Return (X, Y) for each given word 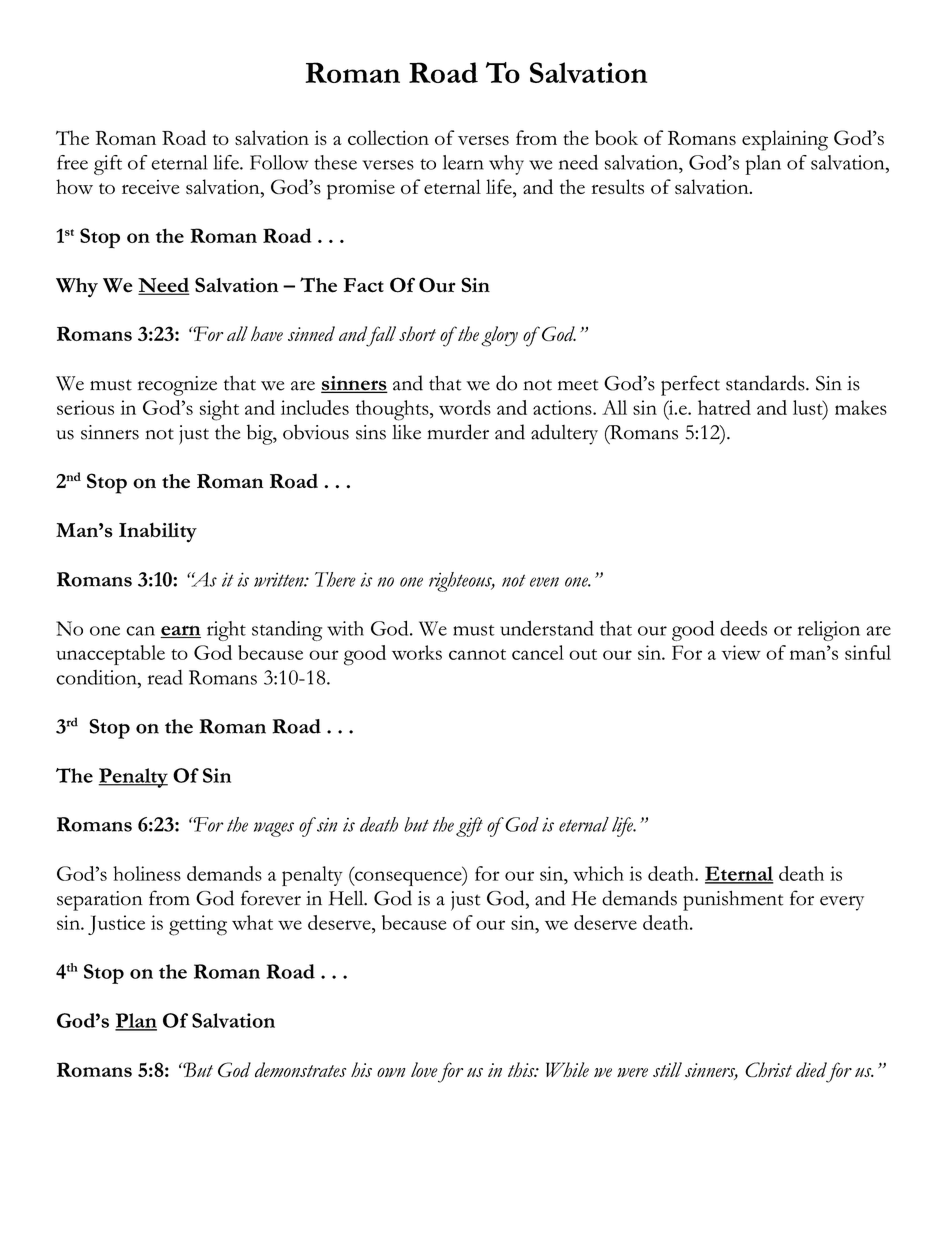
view (741, 652)
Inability (158, 532)
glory (499, 336)
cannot (477, 654)
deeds (743, 628)
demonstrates (300, 1069)
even (544, 582)
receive (150, 187)
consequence (408, 878)
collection (388, 137)
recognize (177, 386)
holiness (147, 873)
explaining (785, 140)
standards (766, 383)
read (165, 677)
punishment (733, 900)
